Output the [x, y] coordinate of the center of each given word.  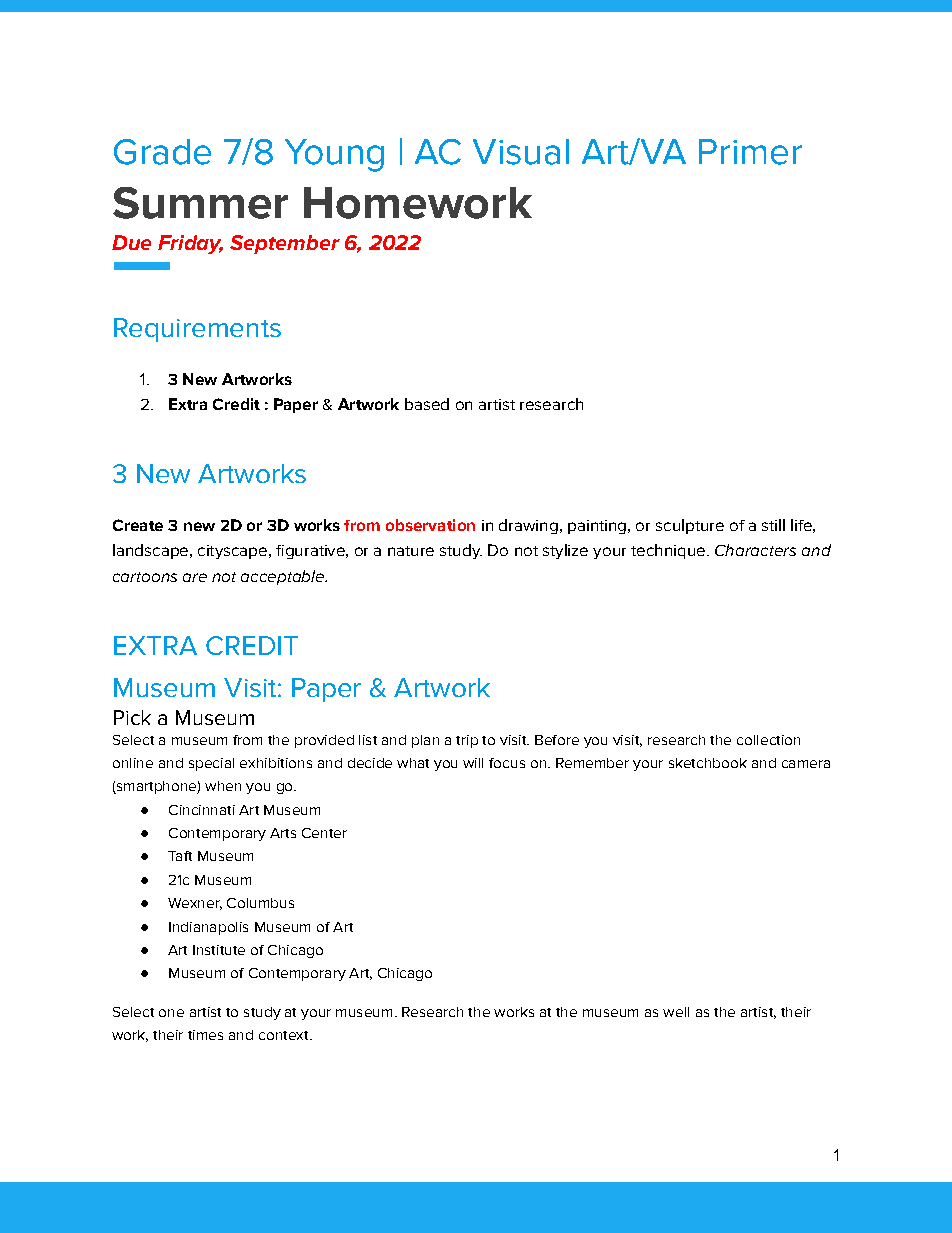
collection [768, 740]
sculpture [690, 526]
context [285, 1035]
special [211, 764]
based [427, 404]
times [205, 1035]
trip [467, 741]
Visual [521, 152]
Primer [750, 152]
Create [138, 525]
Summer [200, 203]
